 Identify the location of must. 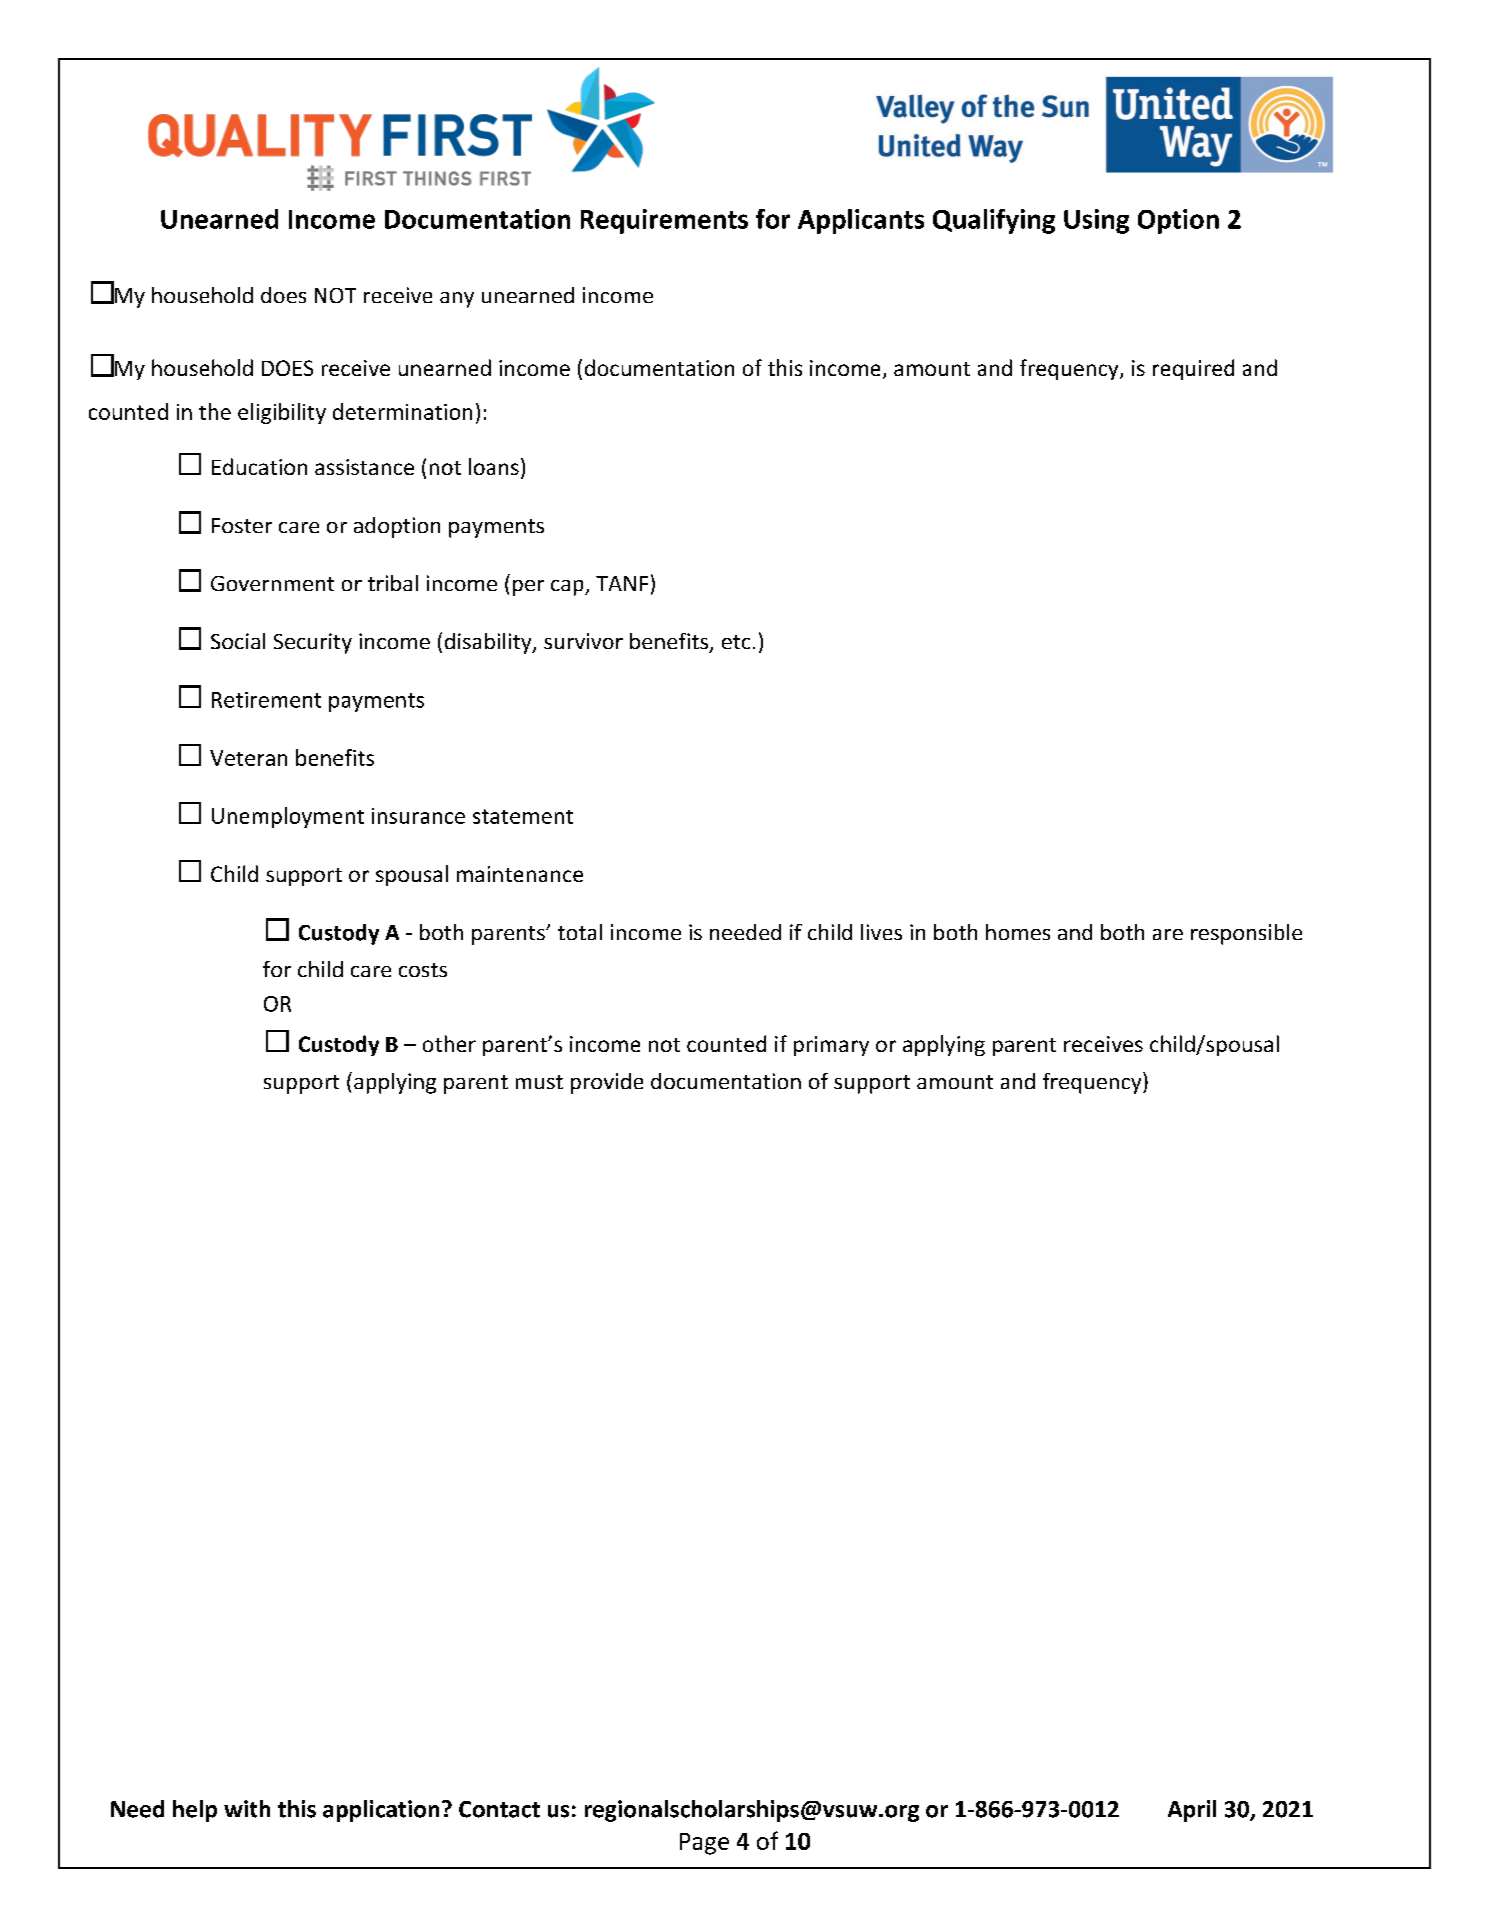
(539, 1082).
